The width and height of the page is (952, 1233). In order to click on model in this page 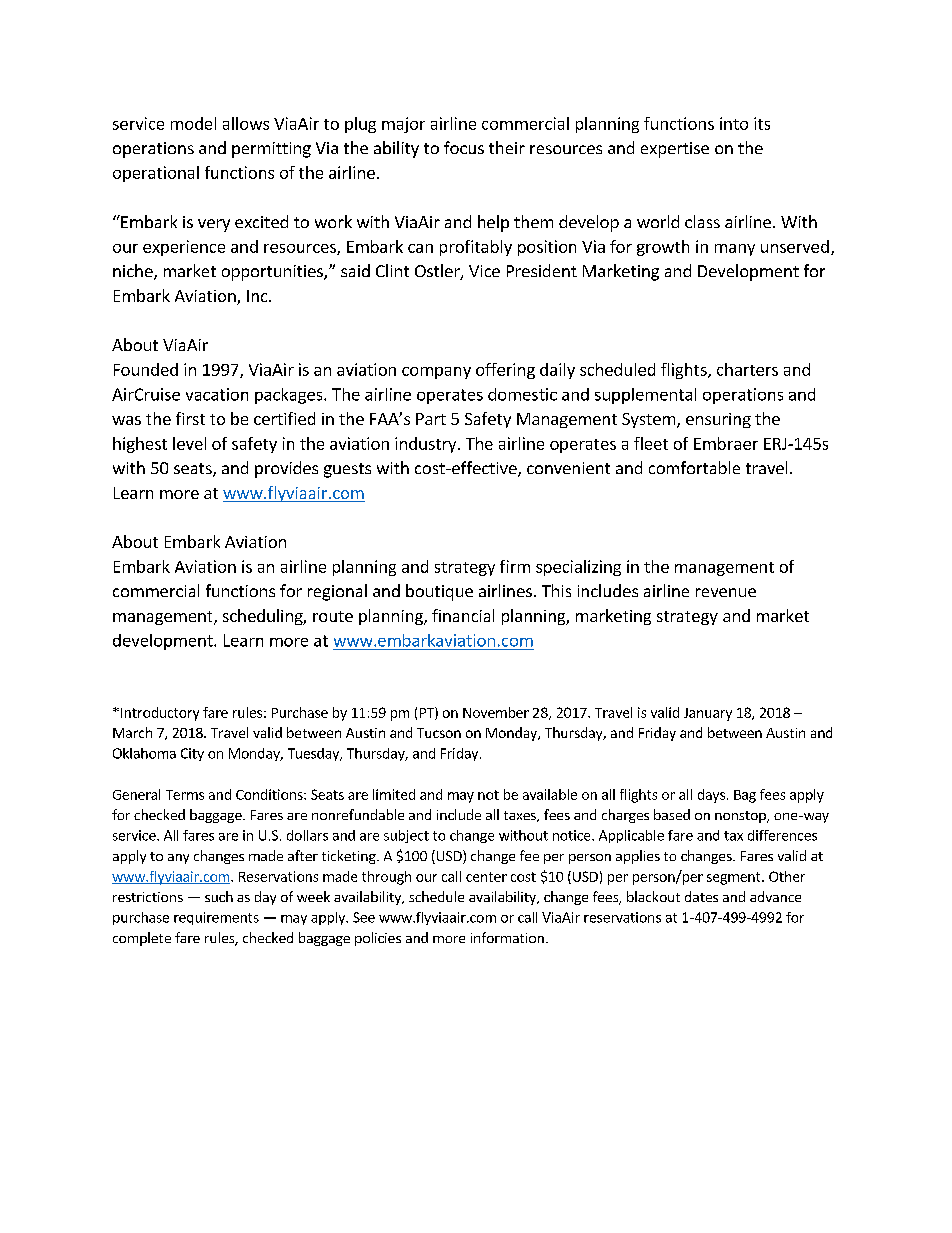, I will do `click(193, 123)`.
